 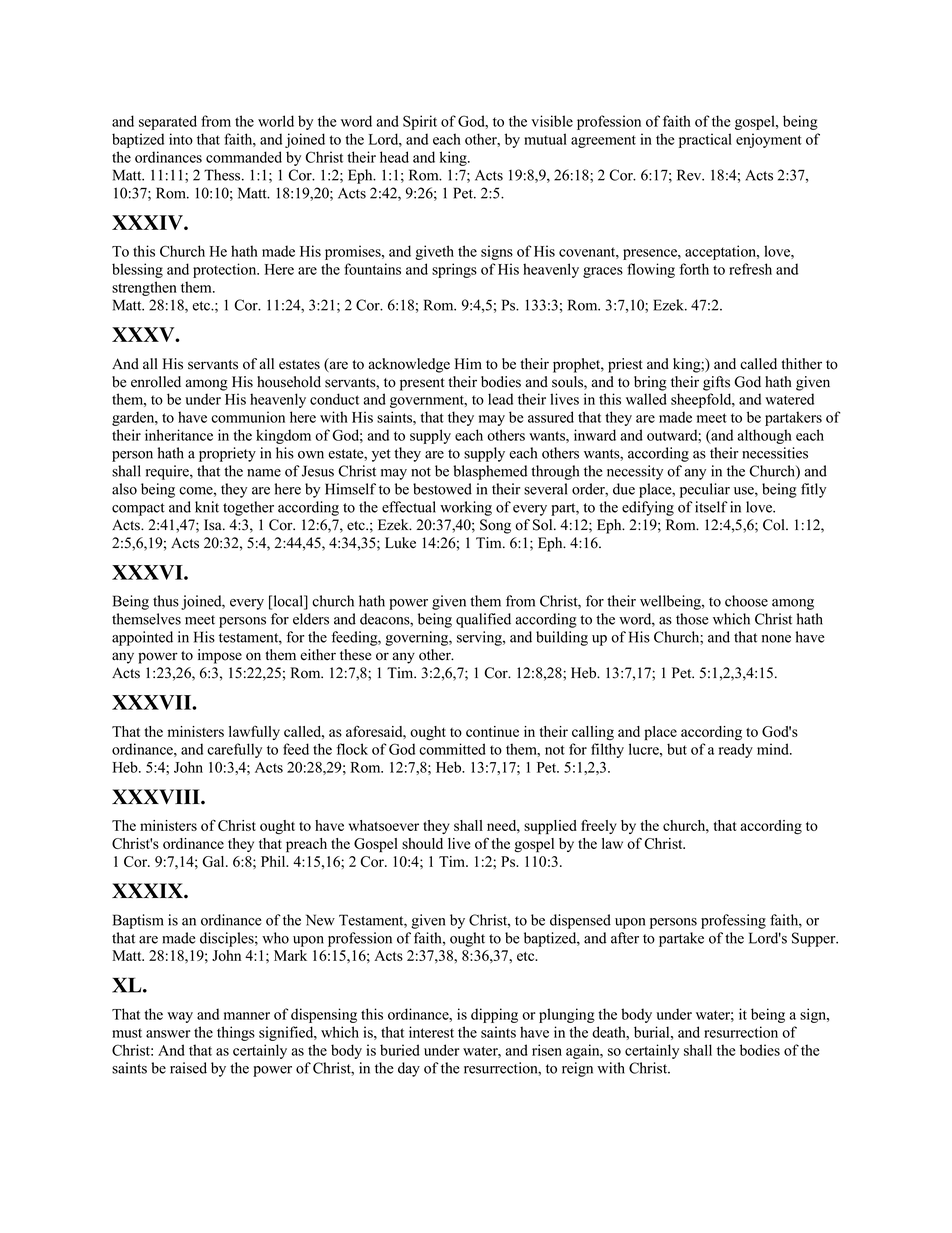 I want to click on Spirit, so click(x=420, y=122).
